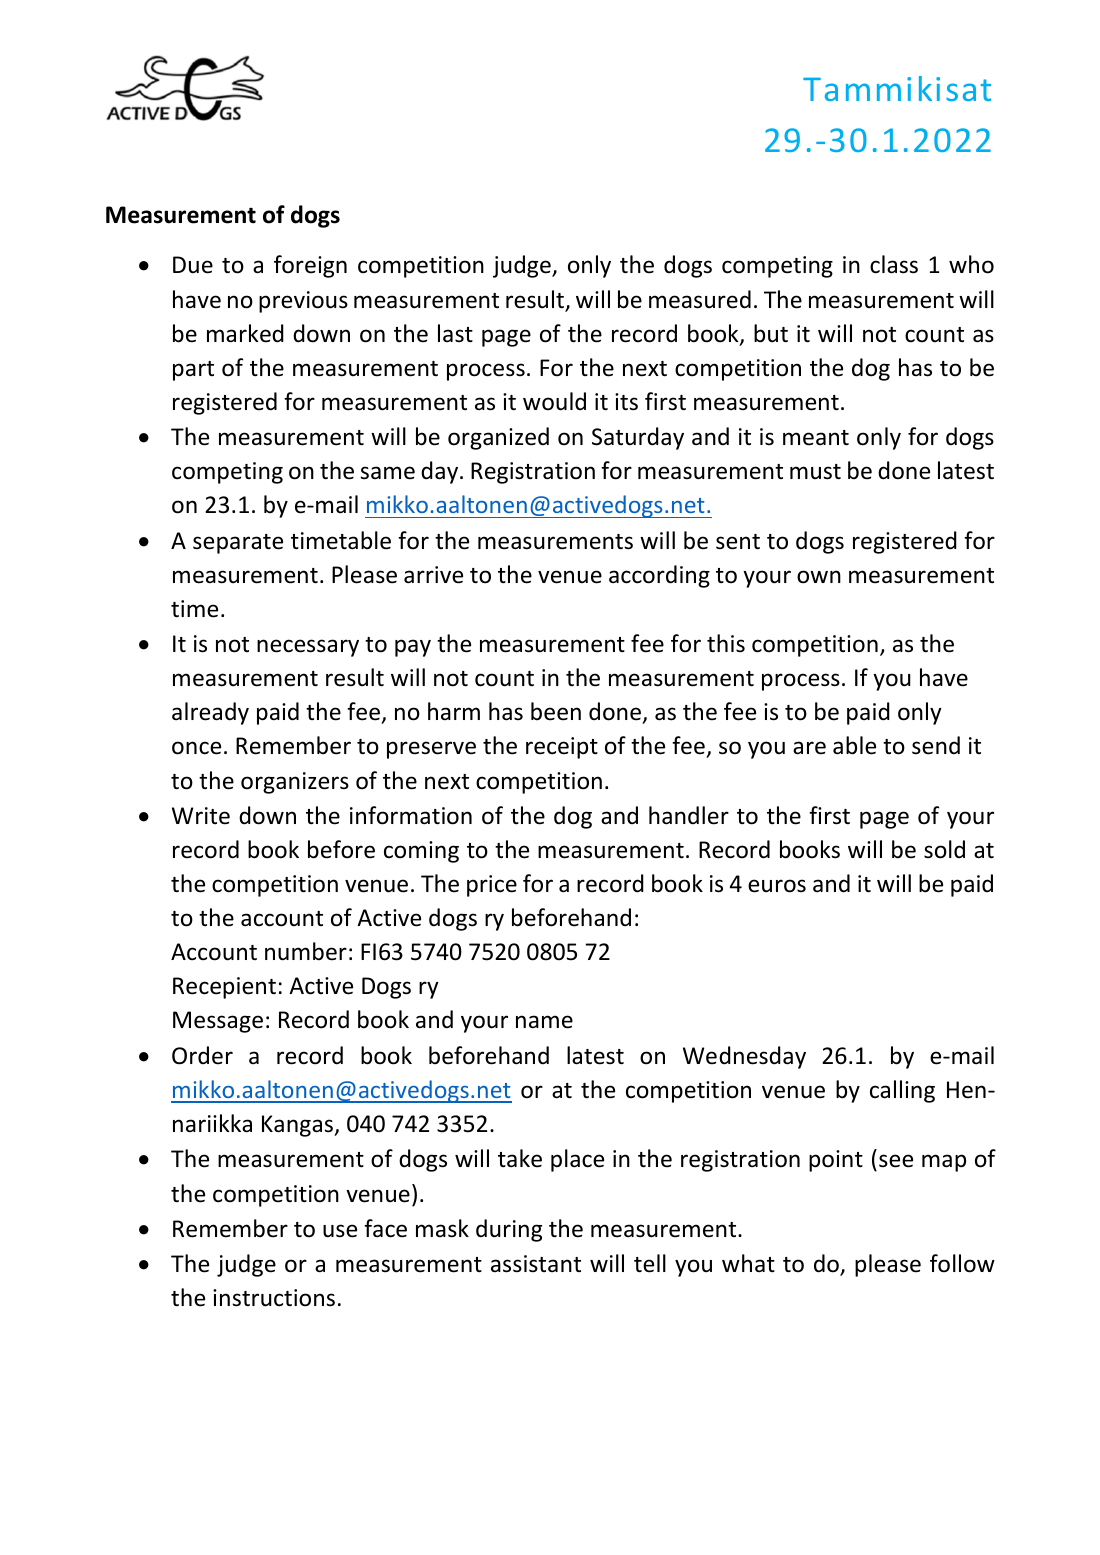 The image size is (1100, 1555). I want to click on assistant, so click(536, 1264).
